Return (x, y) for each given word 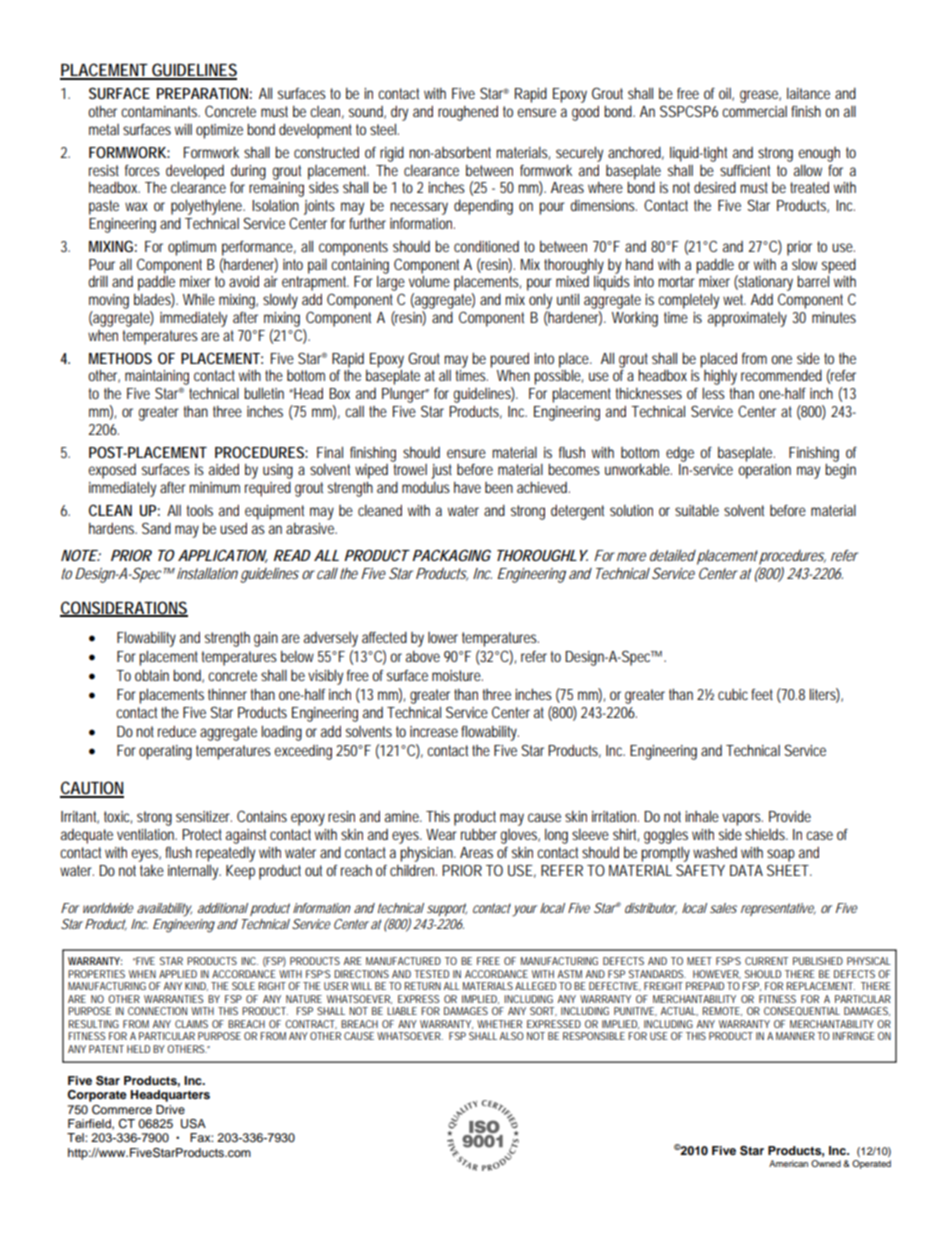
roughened (468, 113)
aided (224, 469)
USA (193, 1124)
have (467, 487)
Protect (202, 834)
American (788, 1163)
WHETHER (499, 1024)
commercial (754, 111)
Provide (790, 816)
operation (764, 471)
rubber (479, 834)
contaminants (160, 111)
